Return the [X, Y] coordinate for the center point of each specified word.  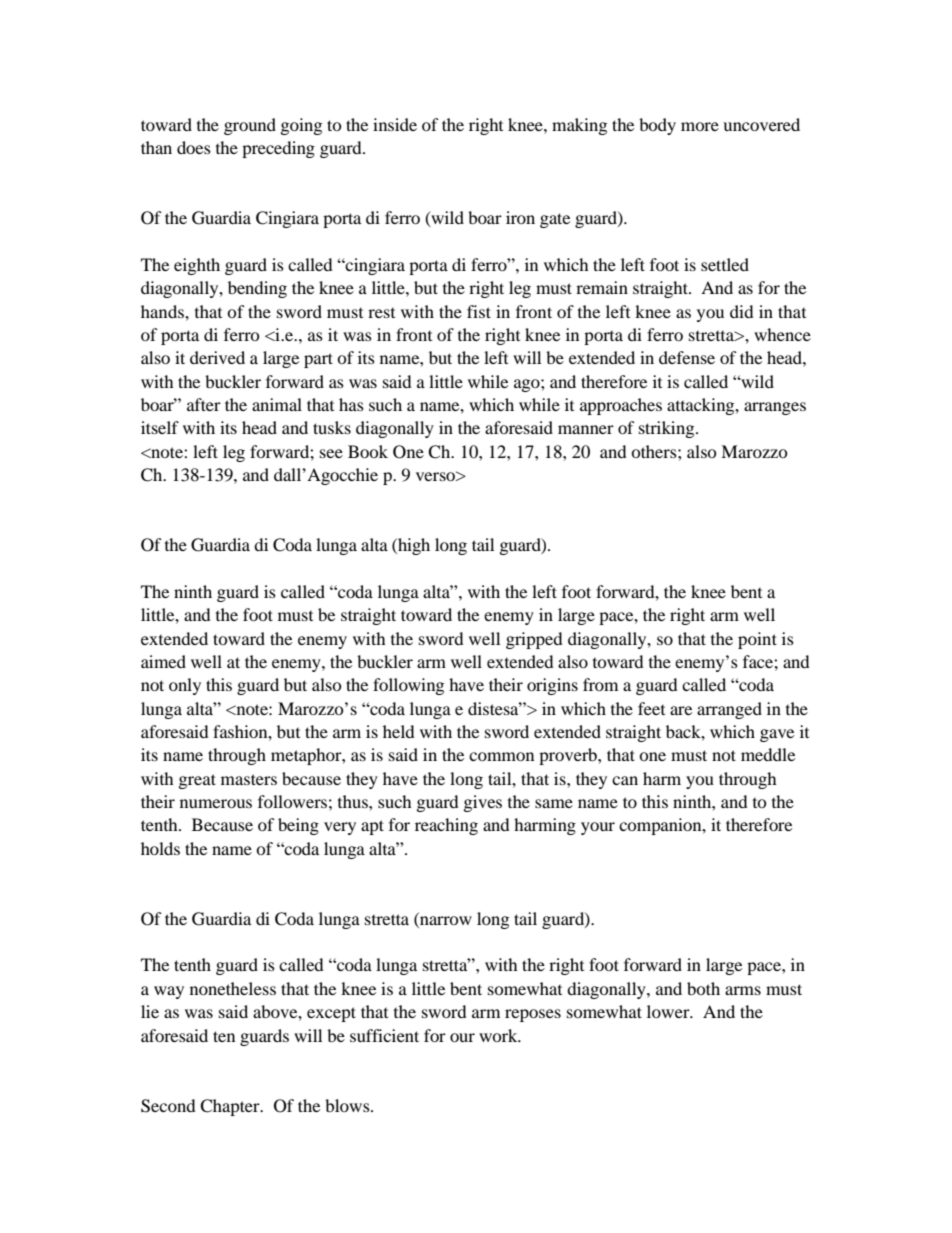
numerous [216, 803]
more [700, 126]
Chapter [231, 1107]
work [499, 1035]
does [194, 147]
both [703, 988]
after [204, 404]
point [757, 640]
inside [395, 124]
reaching [446, 826]
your [598, 828]
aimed [163, 661]
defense [687, 357]
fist [479, 311]
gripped [534, 640]
